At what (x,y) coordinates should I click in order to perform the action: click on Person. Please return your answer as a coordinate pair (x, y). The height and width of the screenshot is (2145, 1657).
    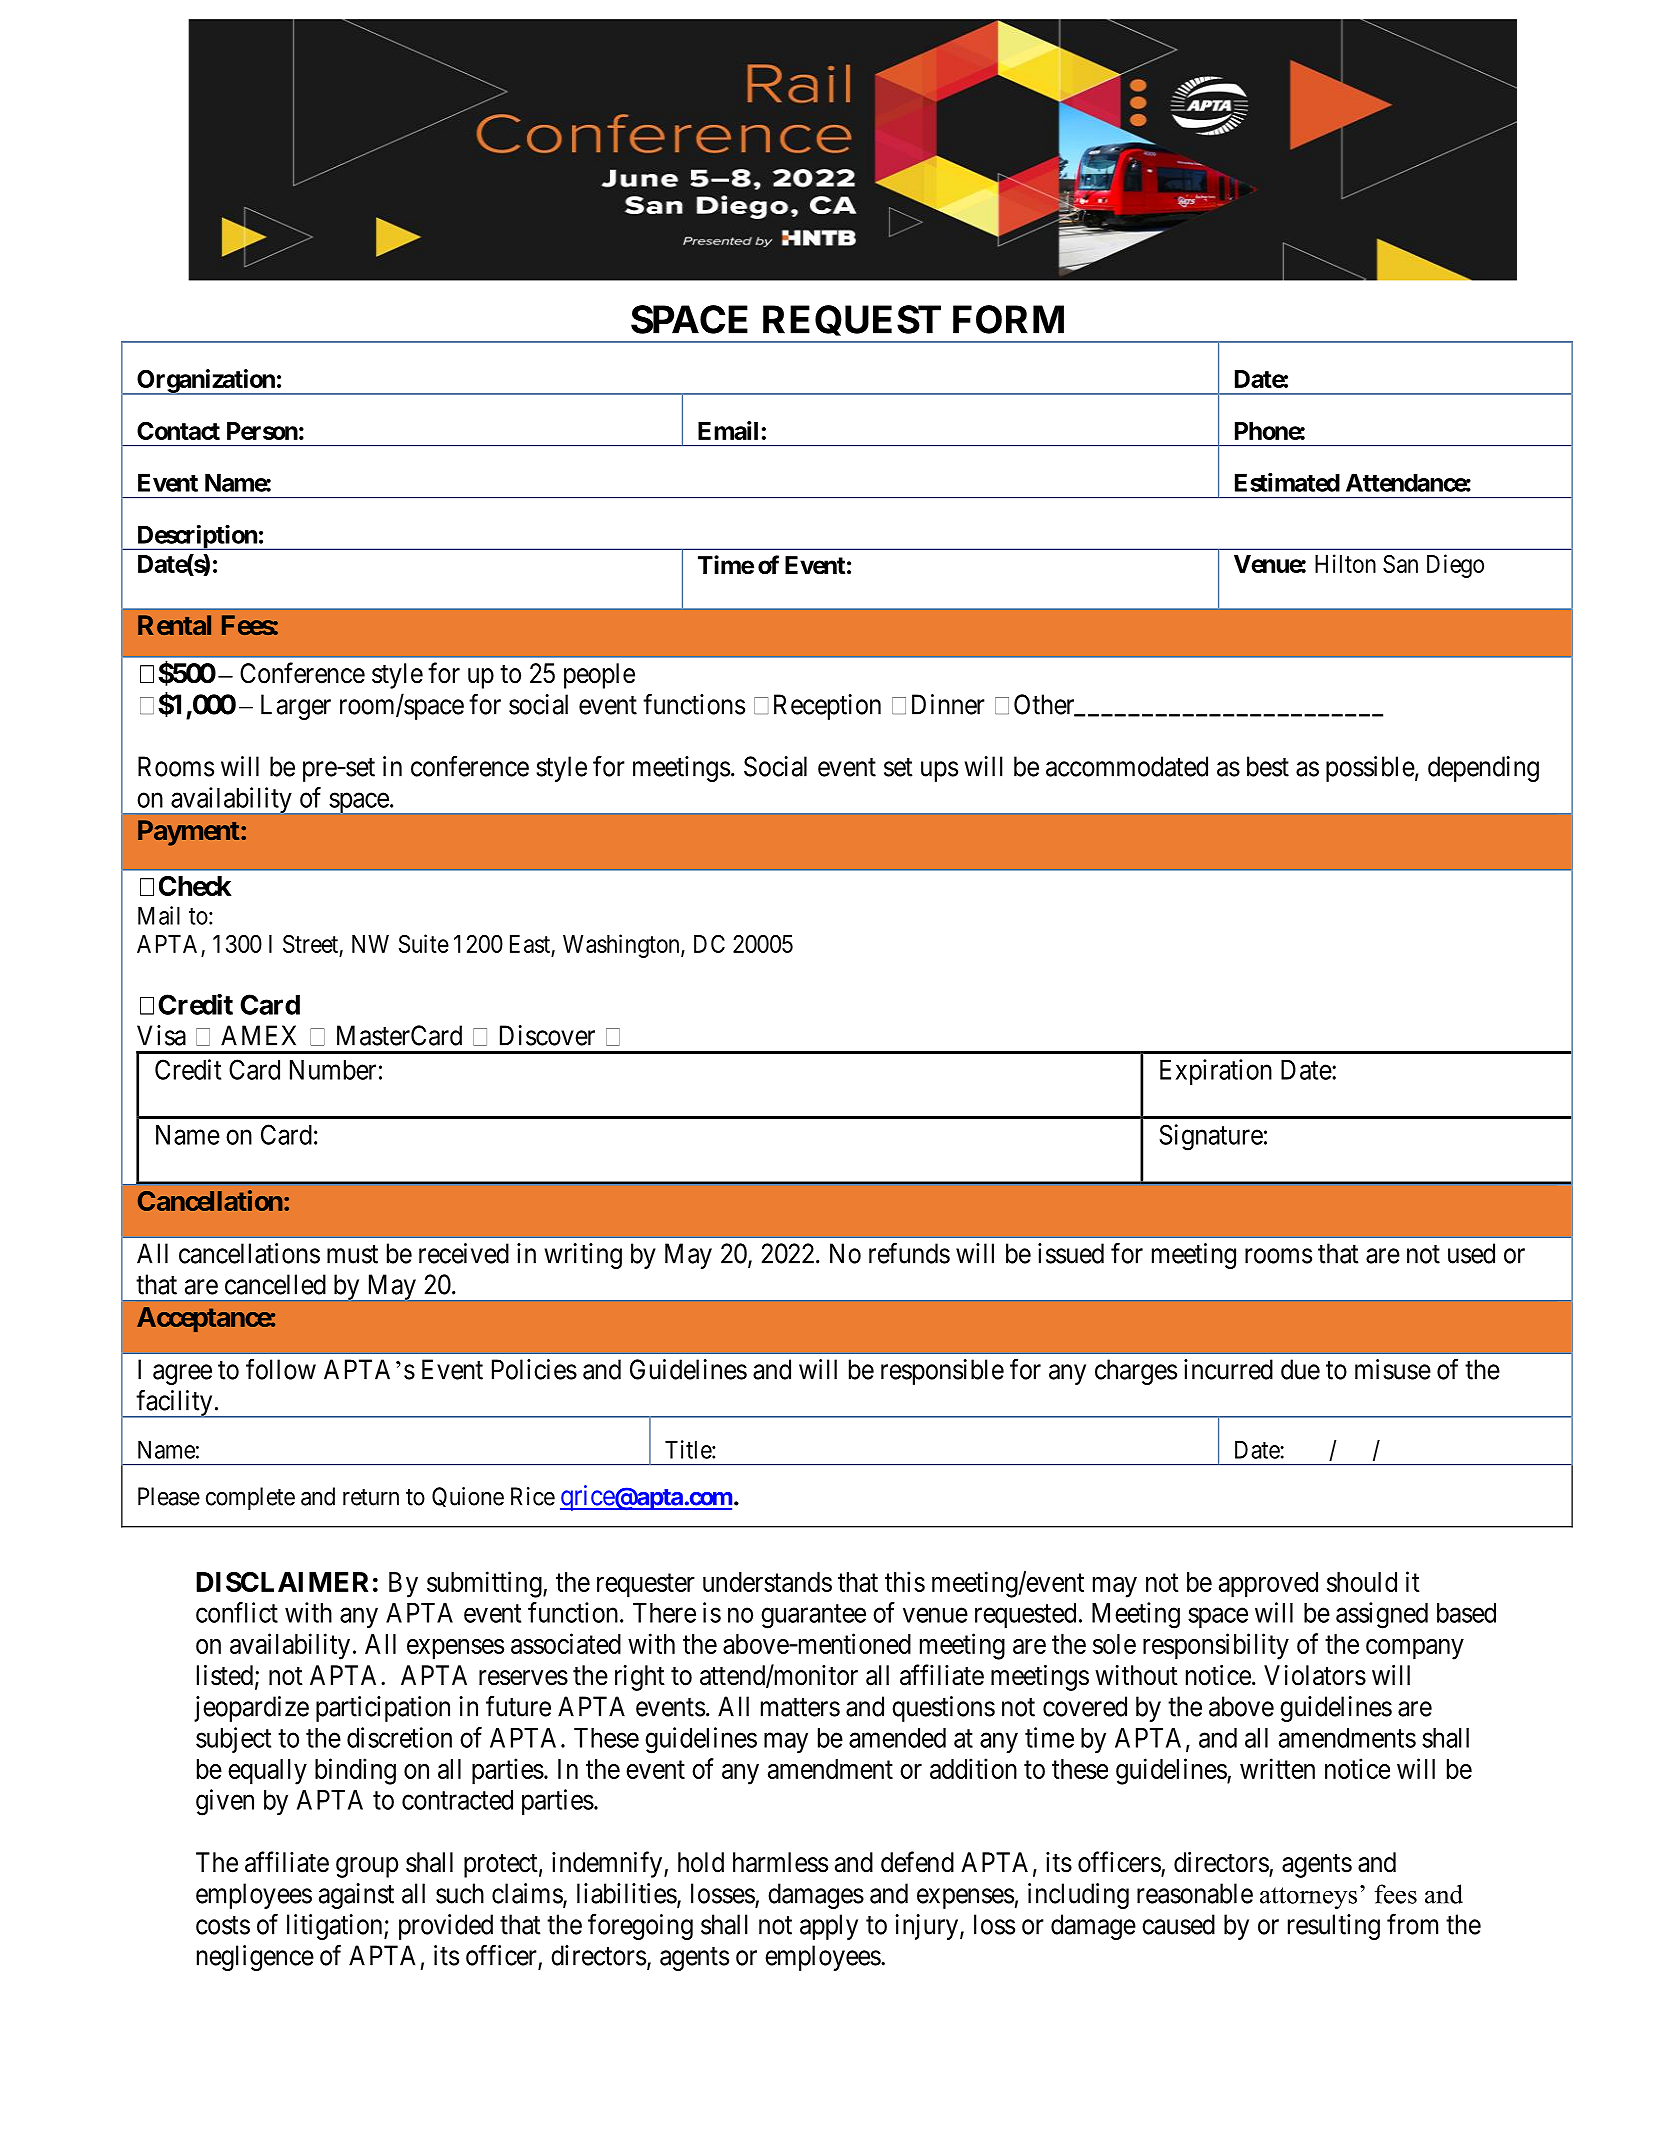
    Looking at the image, I should click on (262, 431).
